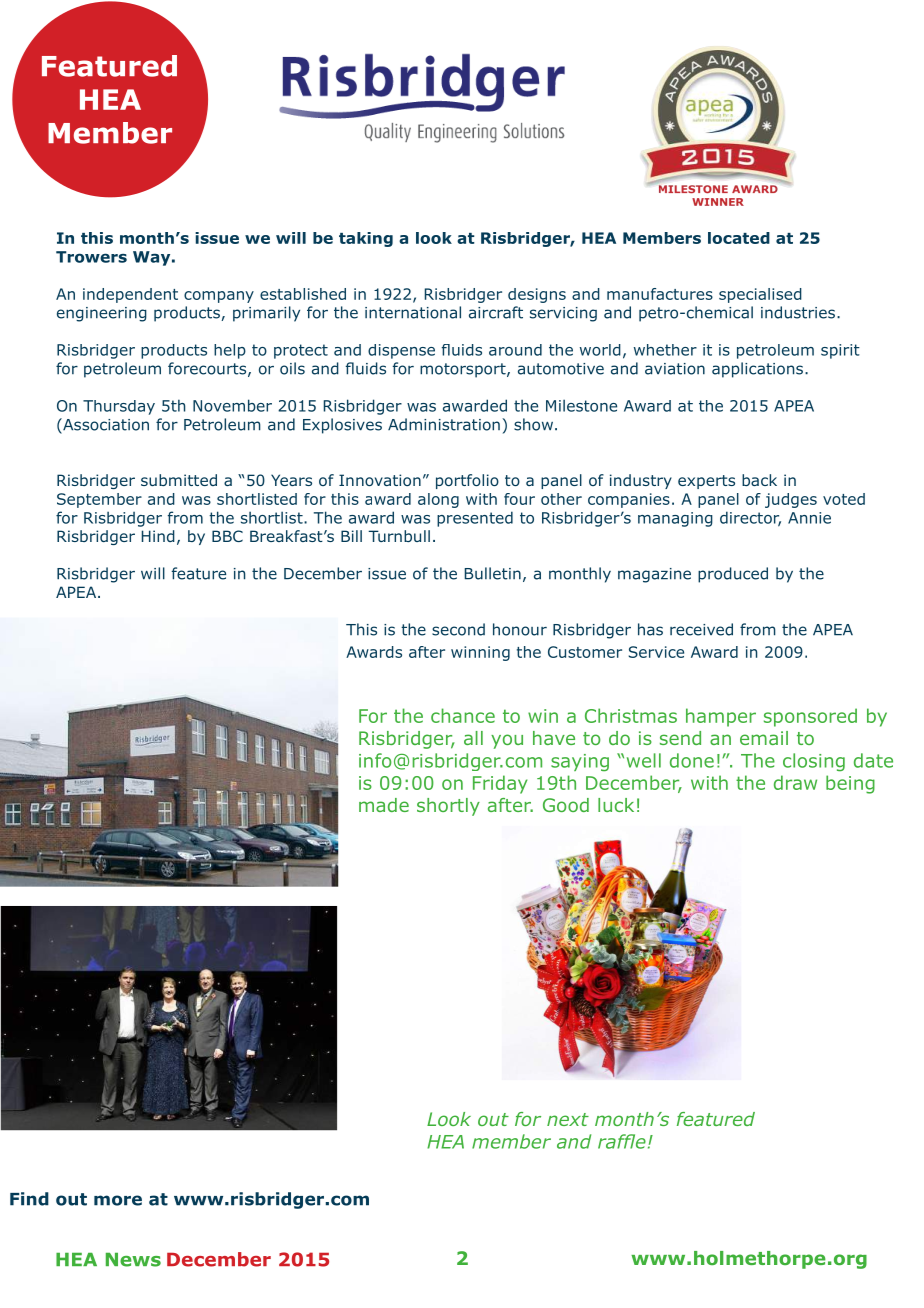  I want to click on email, so click(764, 738).
